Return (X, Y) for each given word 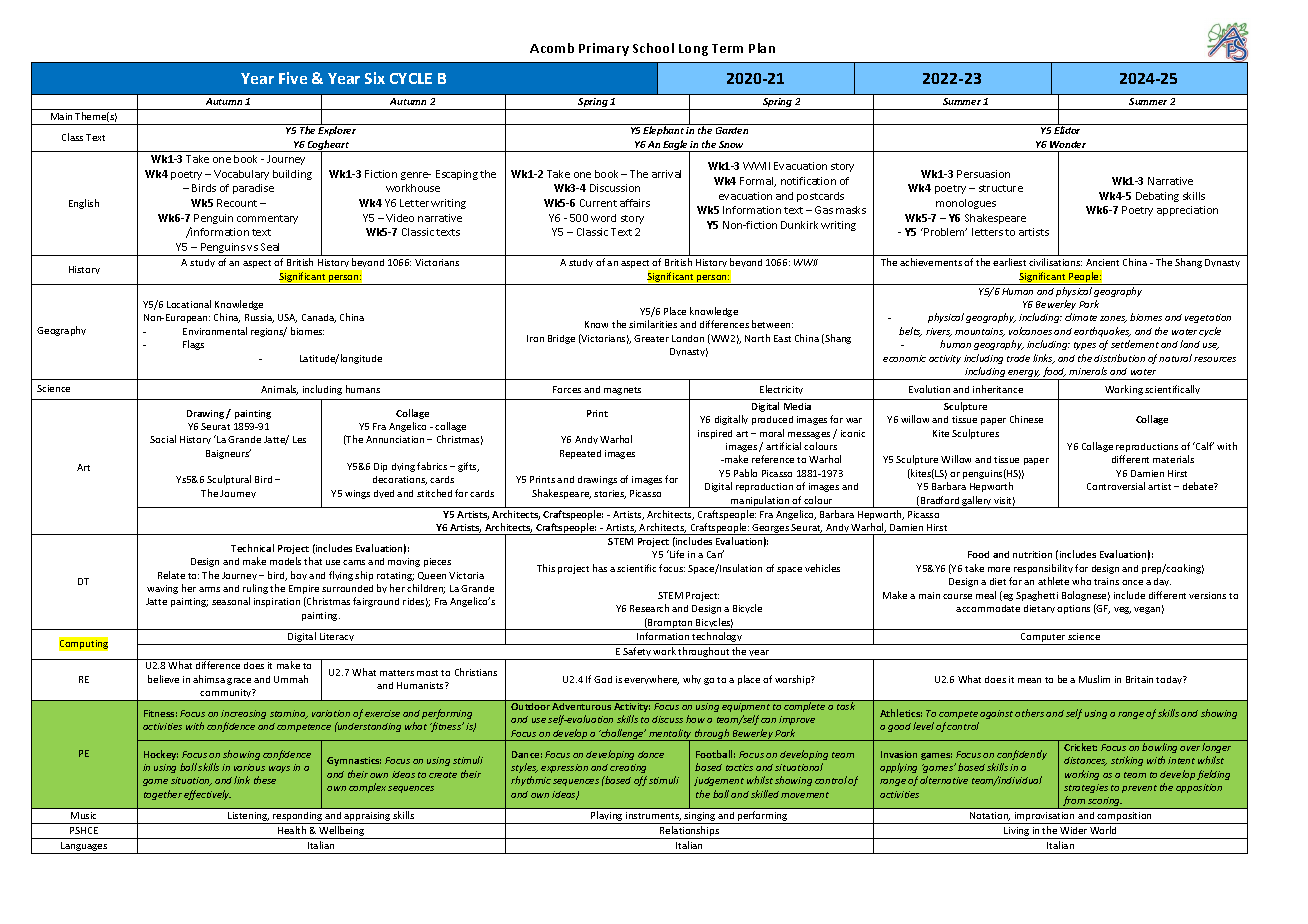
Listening (248, 818)
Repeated (580, 454)
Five (293, 78)
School (653, 48)
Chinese (1026, 419)
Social (163, 439)
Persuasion (983, 174)
